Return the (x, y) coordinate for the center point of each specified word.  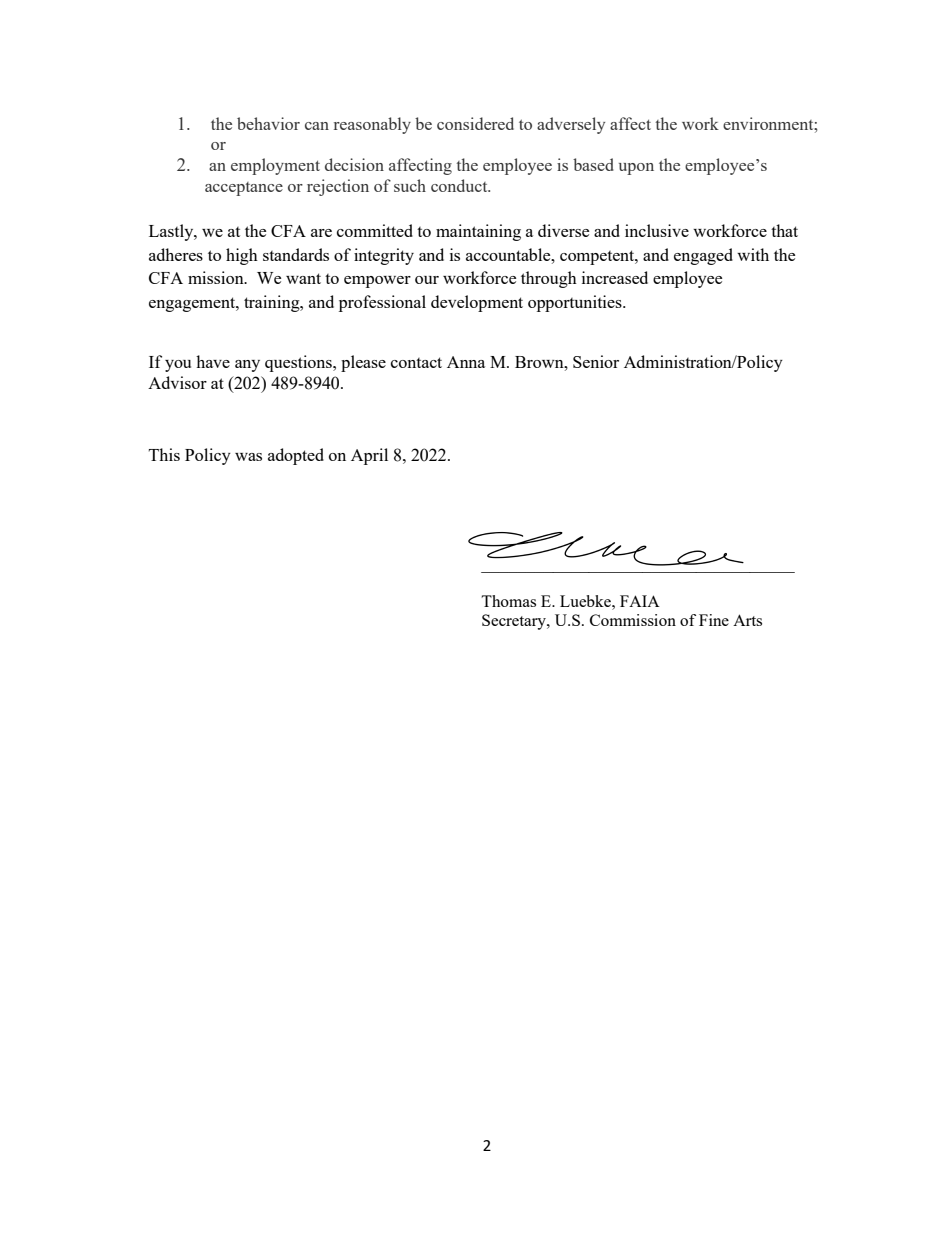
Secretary (515, 622)
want (303, 278)
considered (475, 123)
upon (636, 169)
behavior (268, 123)
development (477, 303)
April (369, 456)
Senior (596, 361)
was (248, 457)
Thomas (508, 601)
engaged (703, 256)
